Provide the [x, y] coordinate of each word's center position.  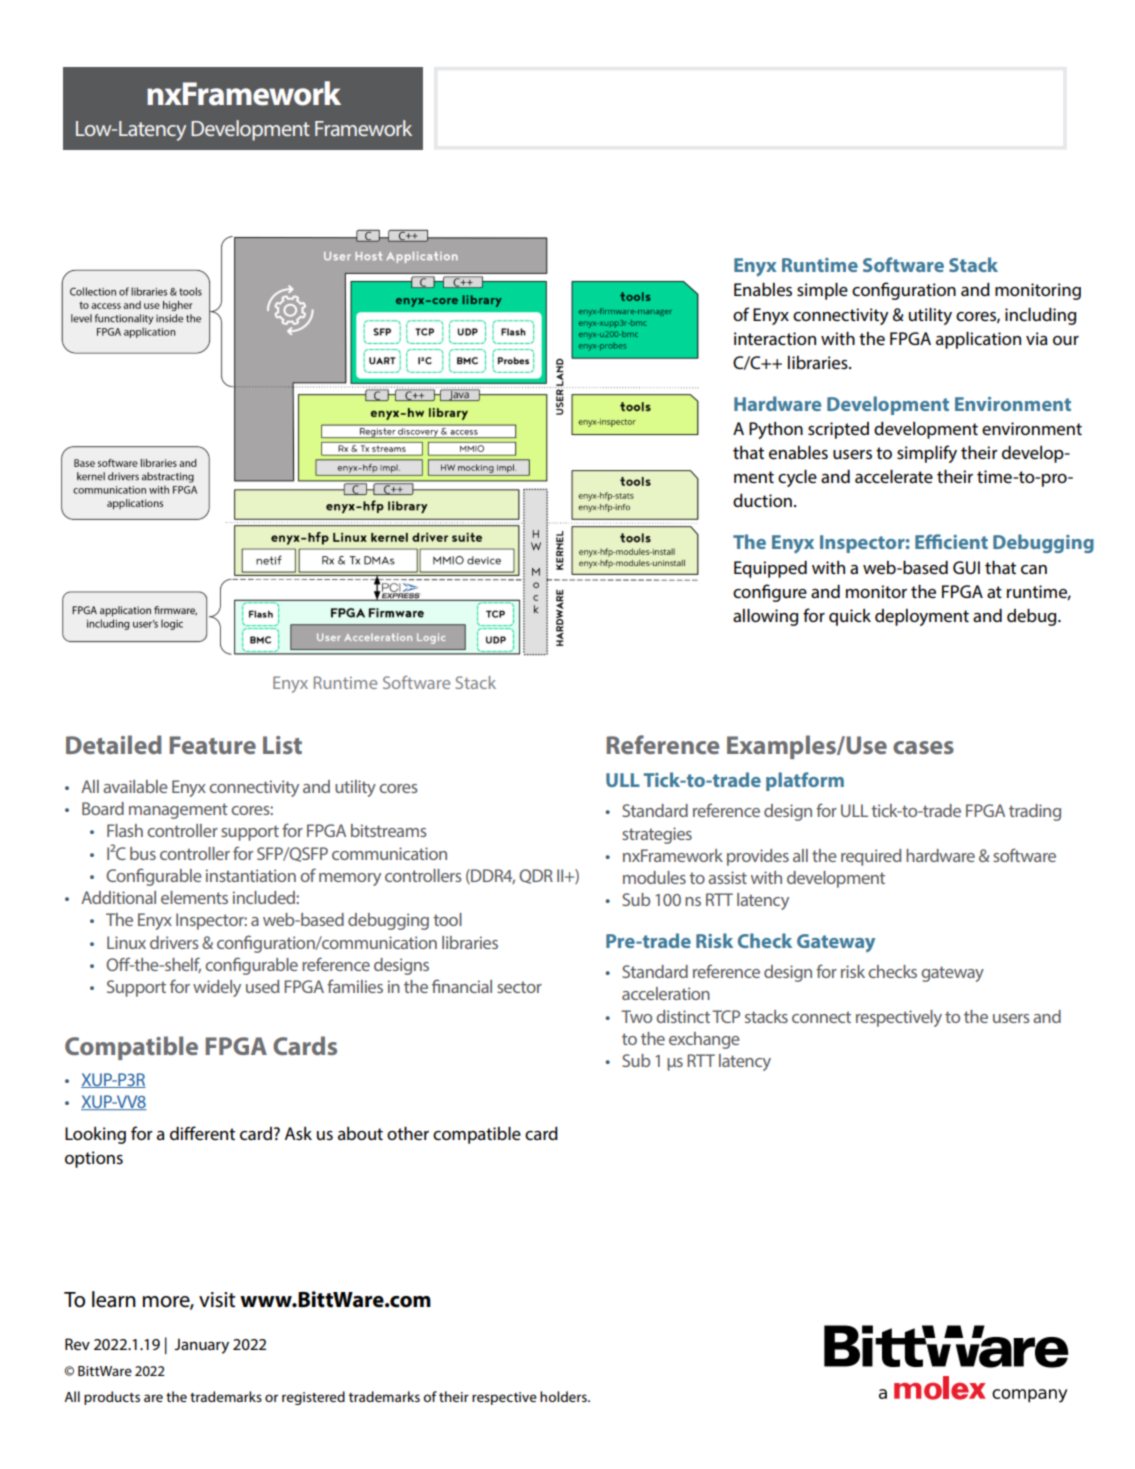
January [201, 1346]
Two [636, 1016]
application [978, 340]
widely [217, 988]
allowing [765, 617]
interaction [775, 339]
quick [850, 617]
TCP [726, 1016]
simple [822, 291]
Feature [213, 745]
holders [564, 1396]
